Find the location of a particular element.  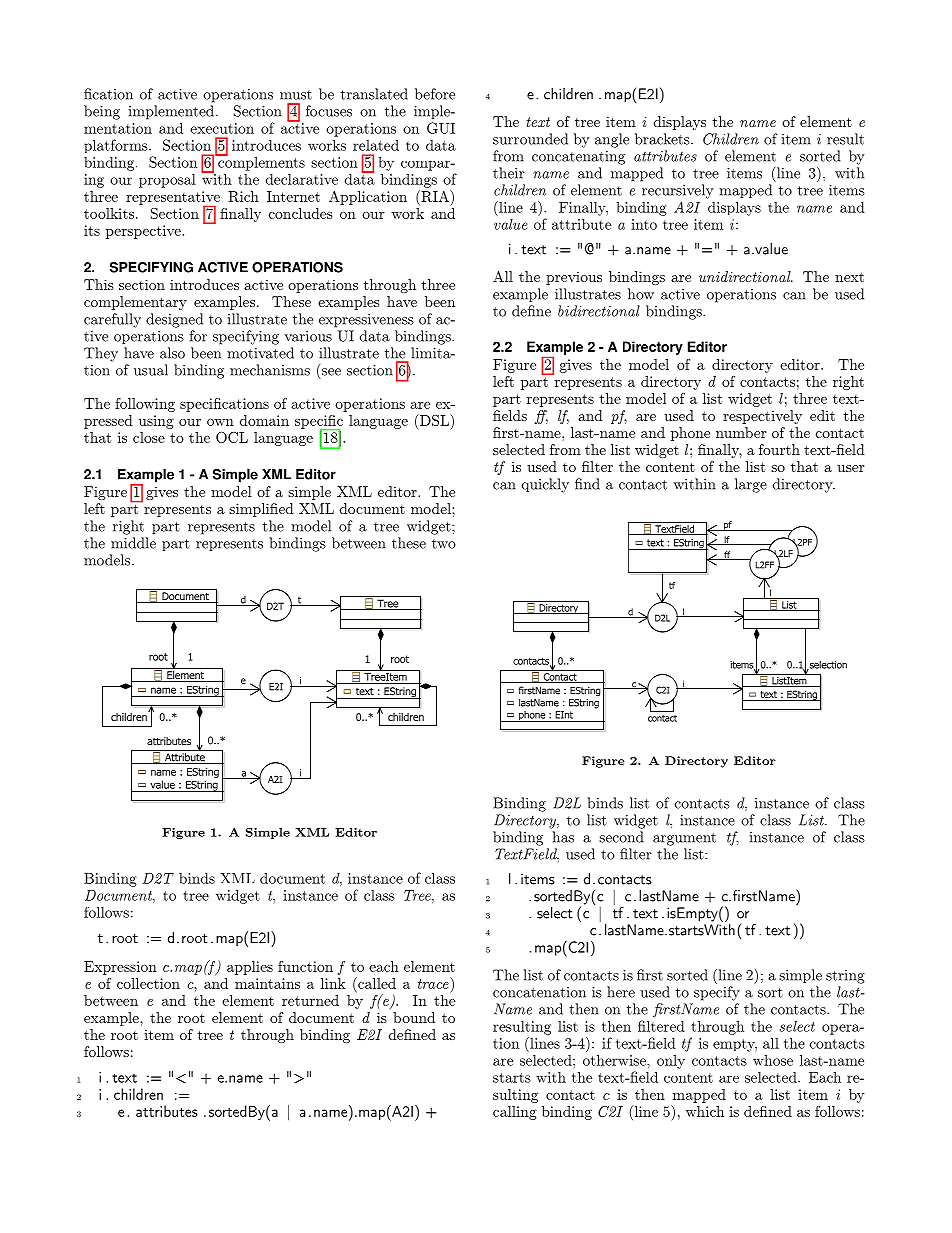

argument is located at coordinates (684, 839).
